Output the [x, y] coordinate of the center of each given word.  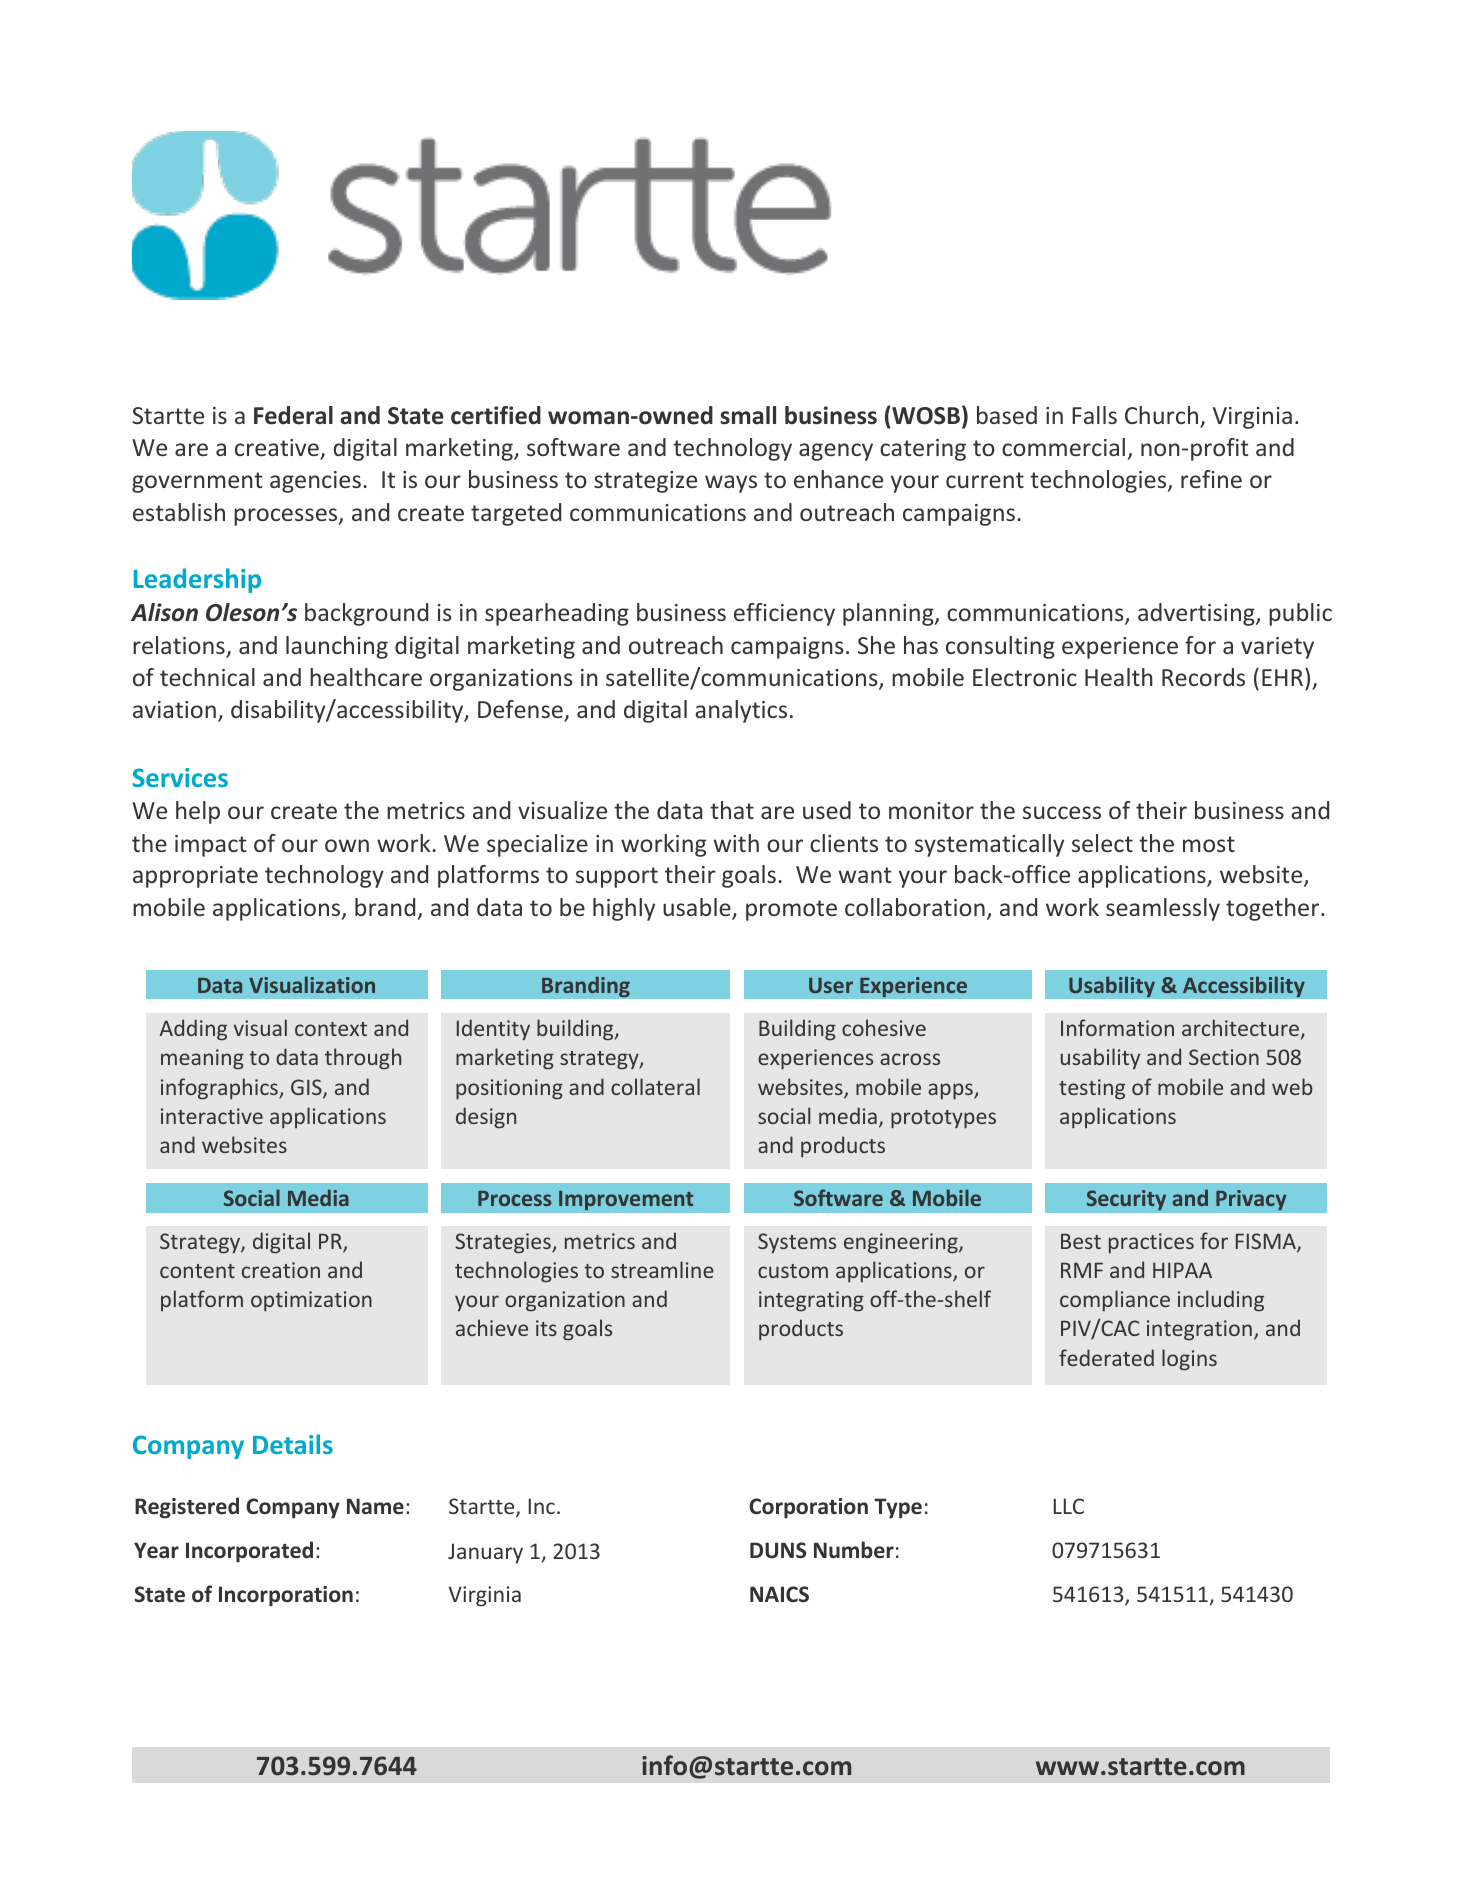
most [1209, 844]
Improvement [626, 1200]
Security [1126, 1200]
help [198, 812]
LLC [1069, 1506]
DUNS [778, 1550]
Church [1161, 415]
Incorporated [249, 1552]
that [732, 810]
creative [278, 449]
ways [731, 484]
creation [281, 1270]
